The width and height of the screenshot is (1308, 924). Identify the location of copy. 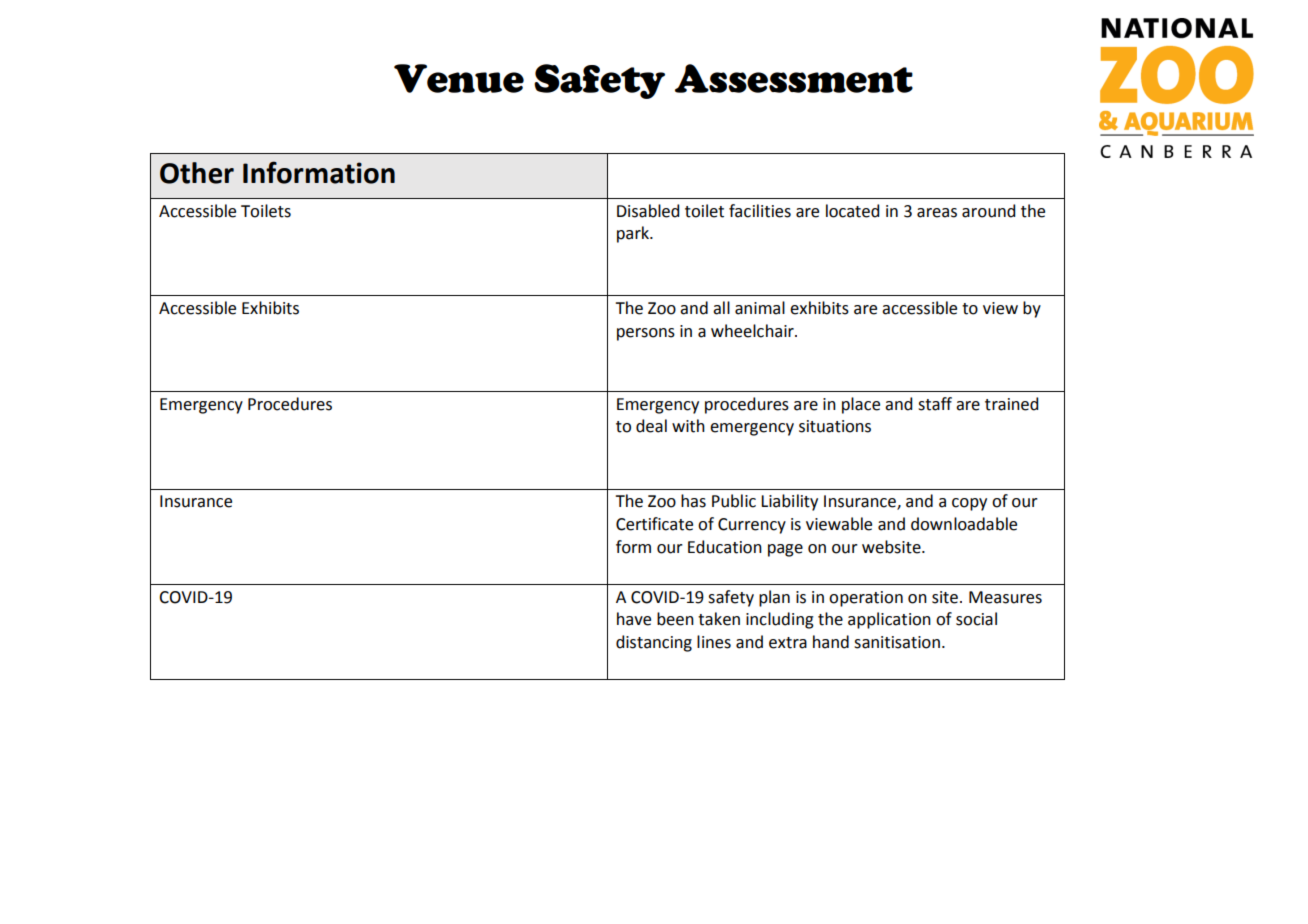
(969, 504).
